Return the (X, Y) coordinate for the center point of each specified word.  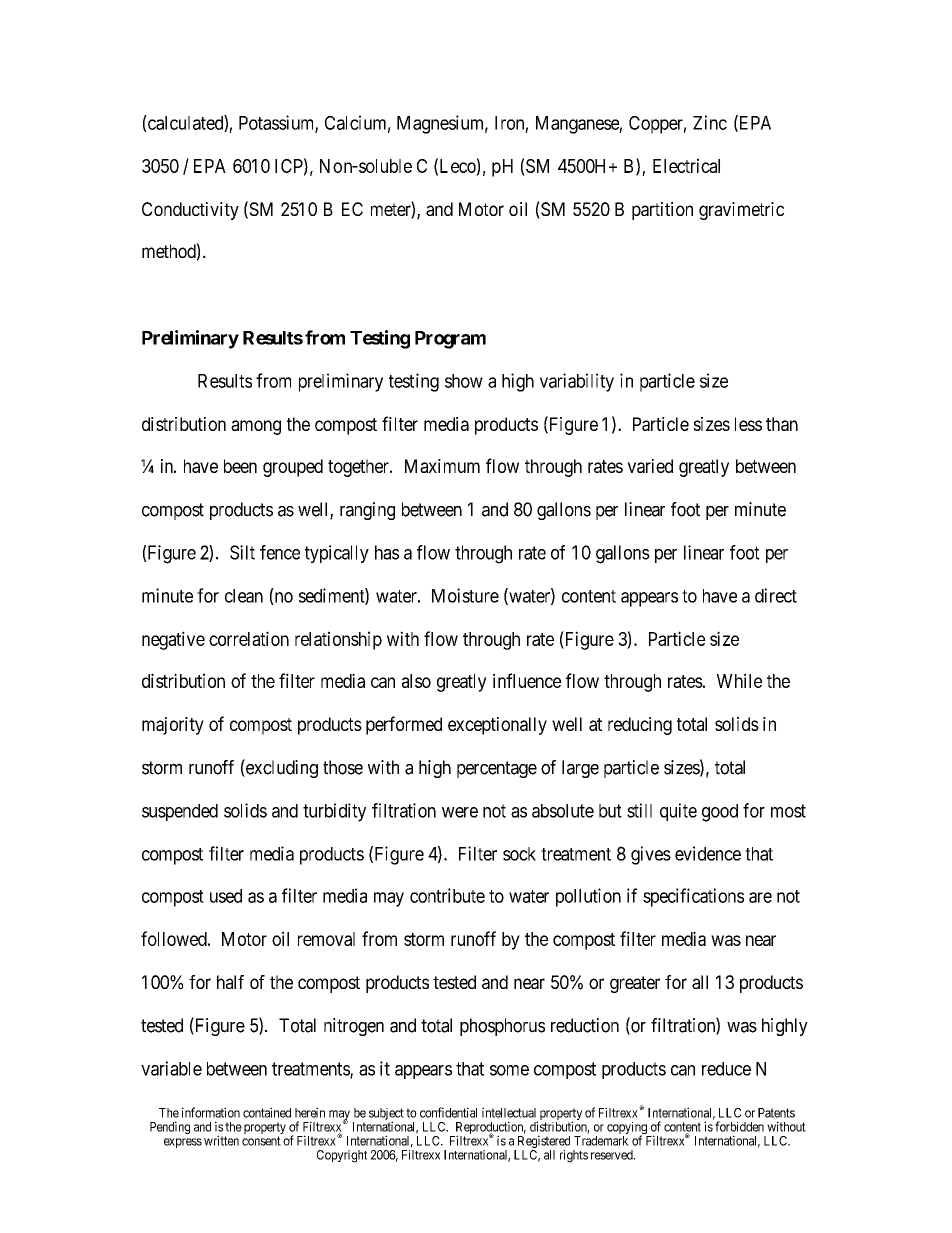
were (460, 812)
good (720, 813)
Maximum (442, 466)
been (240, 466)
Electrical (686, 165)
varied (650, 466)
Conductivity (190, 211)
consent (261, 1141)
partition (662, 211)
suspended (180, 812)
